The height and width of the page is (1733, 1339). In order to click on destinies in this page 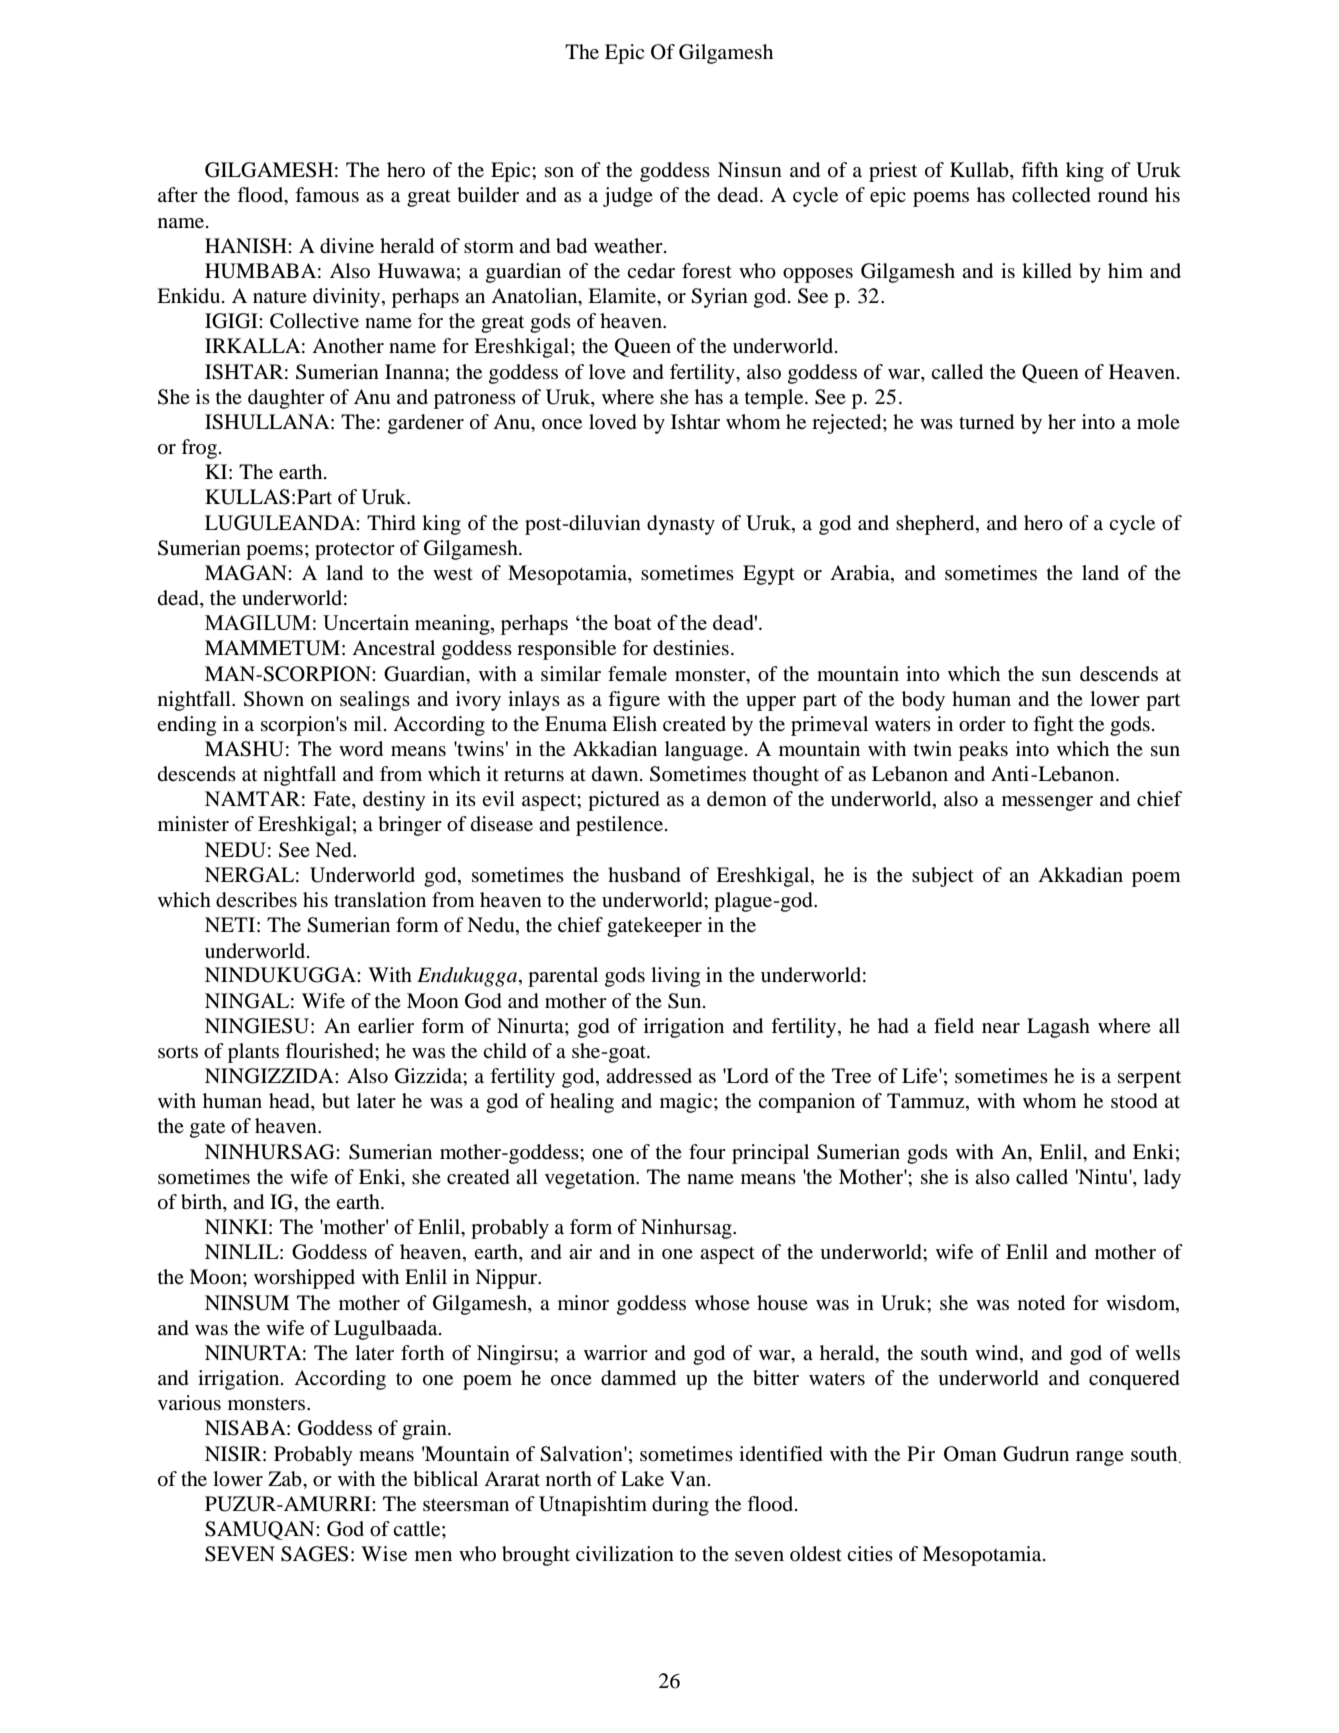, I will do `click(691, 648)`.
